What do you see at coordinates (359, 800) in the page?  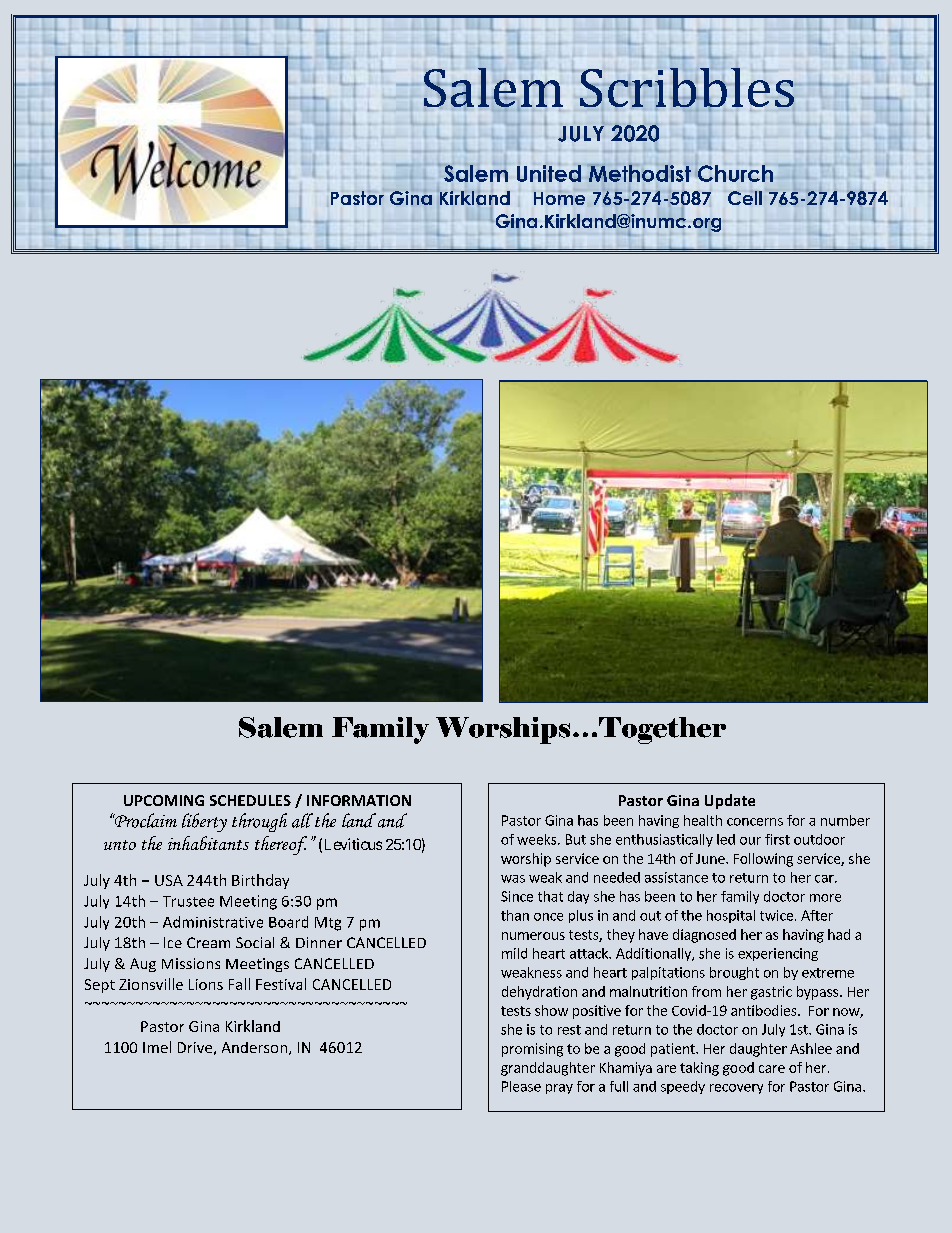 I see `INFORMATION` at bounding box center [359, 800].
